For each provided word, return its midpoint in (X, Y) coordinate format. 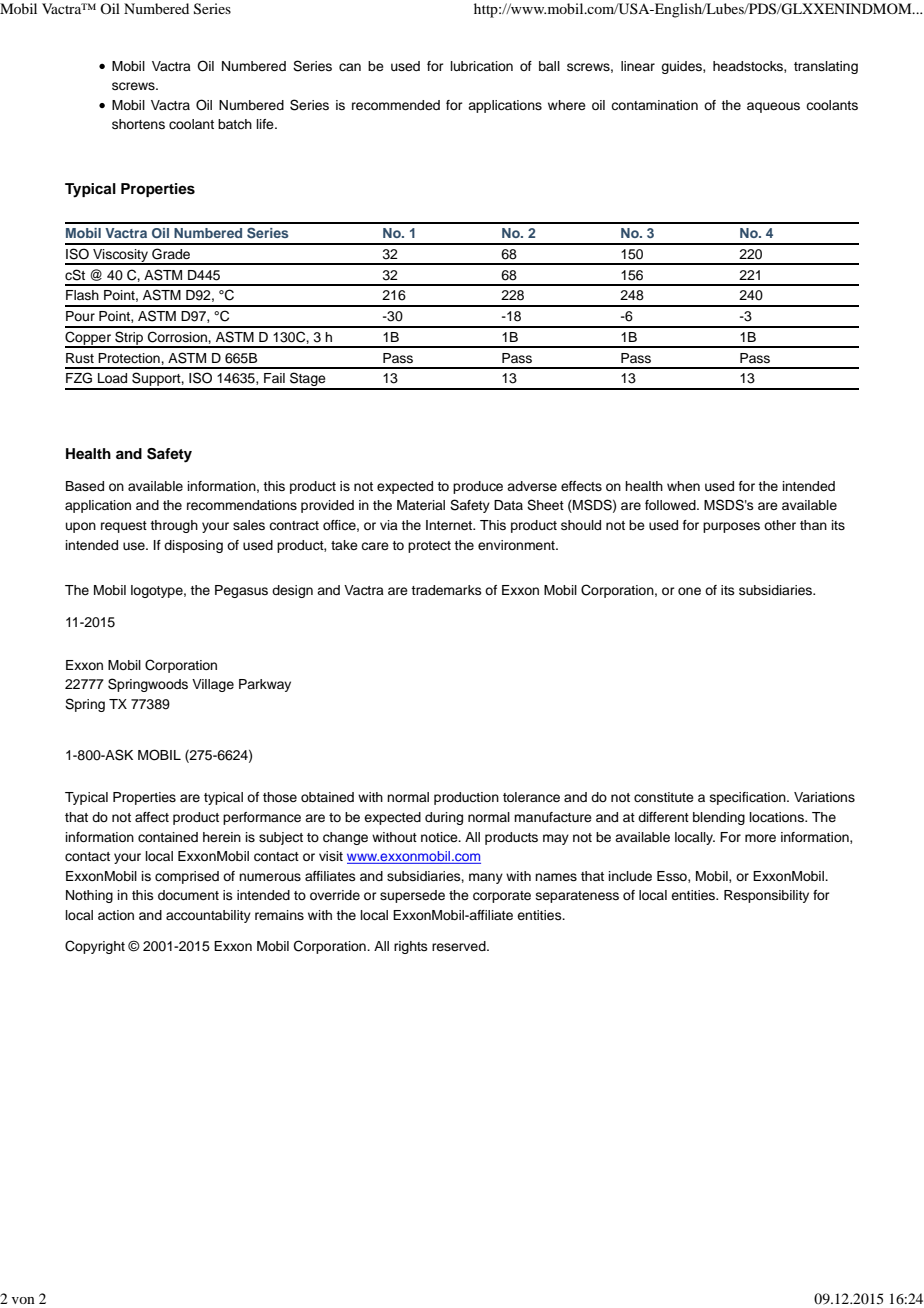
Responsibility (766, 896)
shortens (138, 124)
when (683, 486)
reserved (460, 946)
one (689, 591)
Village (213, 685)
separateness (577, 897)
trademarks (446, 590)
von (23, 1300)
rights (411, 947)
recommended (396, 105)
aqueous (773, 107)
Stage (308, 380)
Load (112, 378)
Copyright (95, 947)
